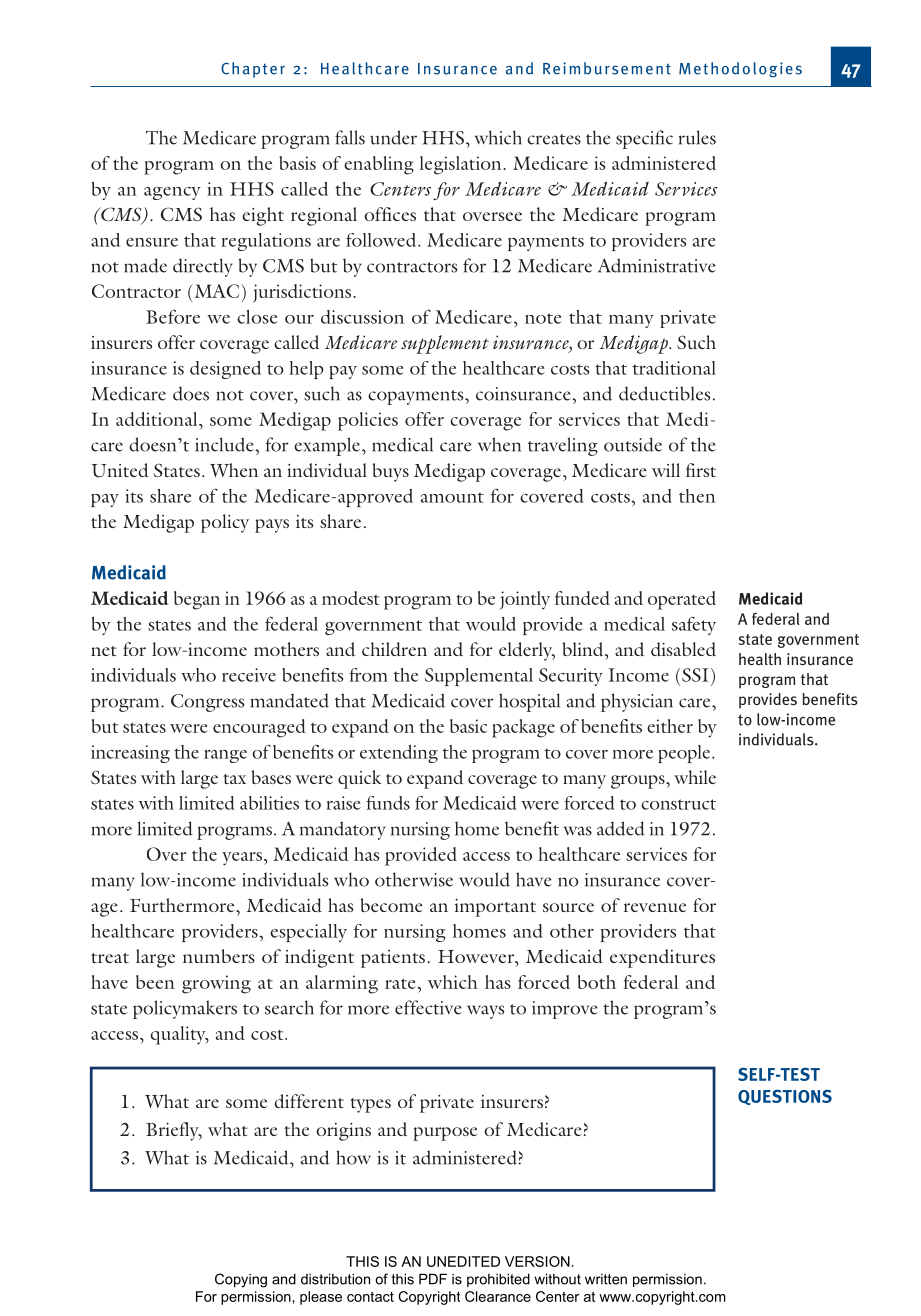 This image has width=921, height=1316. I want to click on disabled, so click(683, 649).
